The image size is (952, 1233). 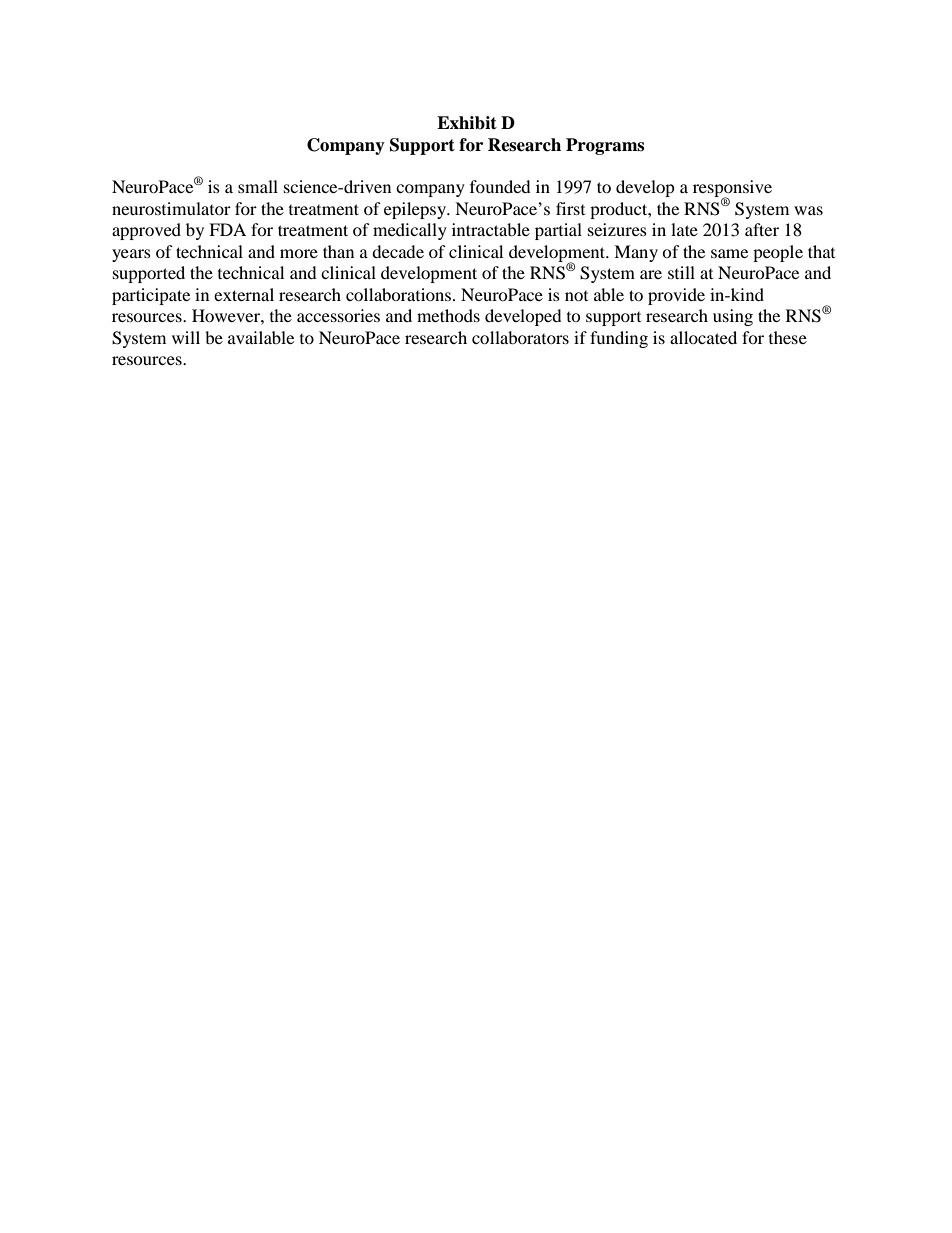 What do you see at coordinates (520, 337) in the document?
I see `collaborators` at bounding box center [520, 337].
